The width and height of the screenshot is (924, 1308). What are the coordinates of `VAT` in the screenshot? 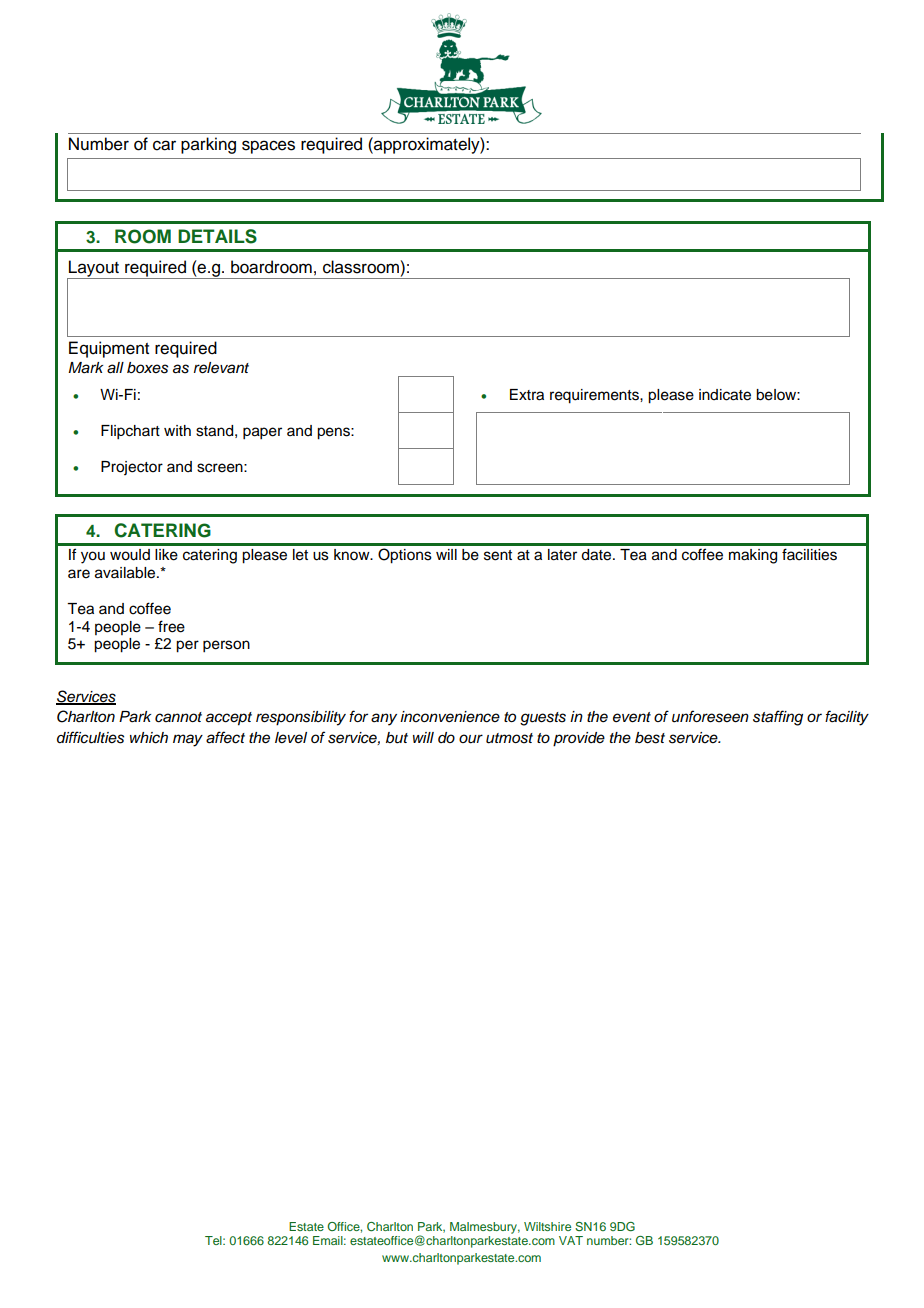 It's located at (571, 1240).
